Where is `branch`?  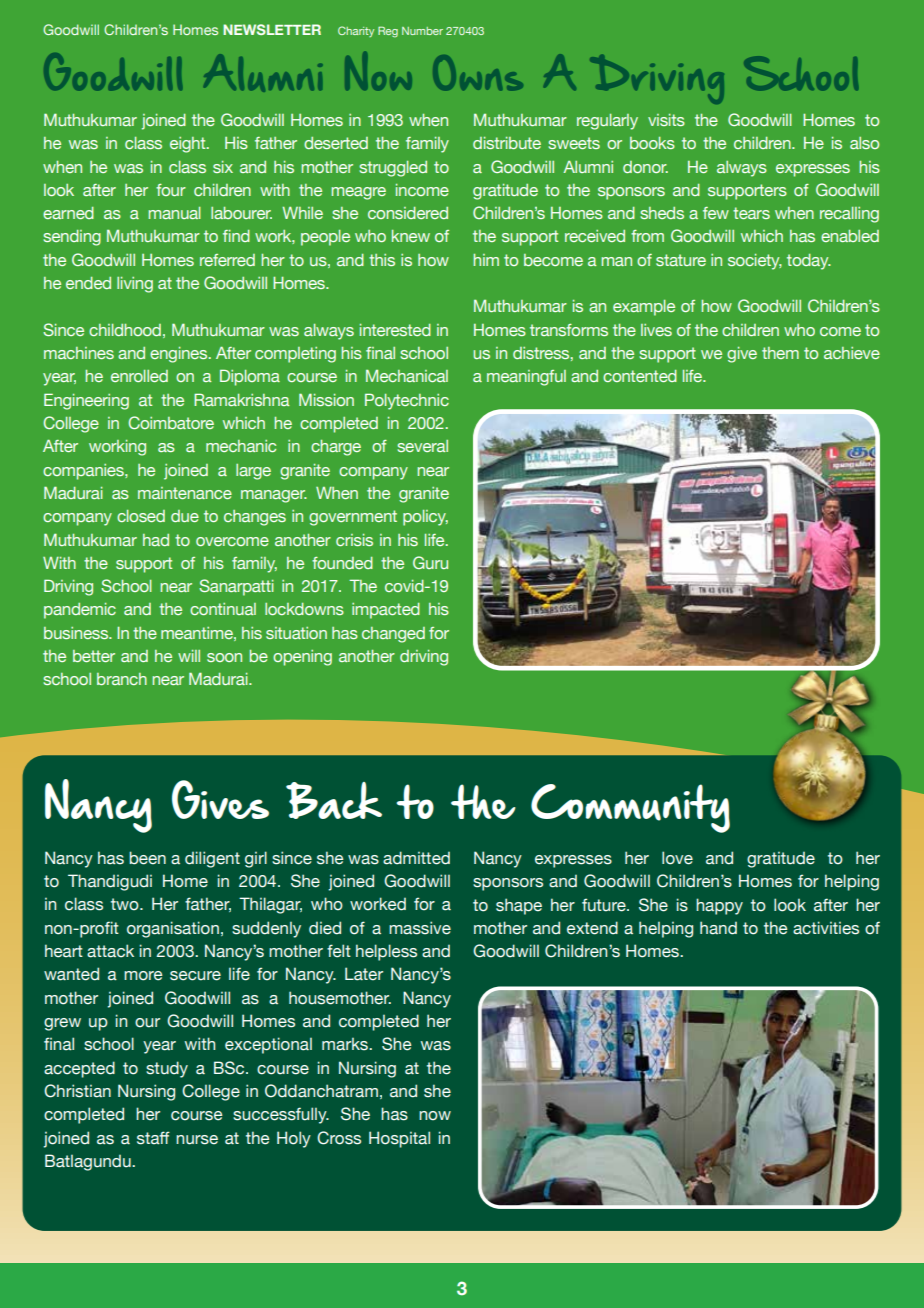 branch is located at coordinates (122, 679).
